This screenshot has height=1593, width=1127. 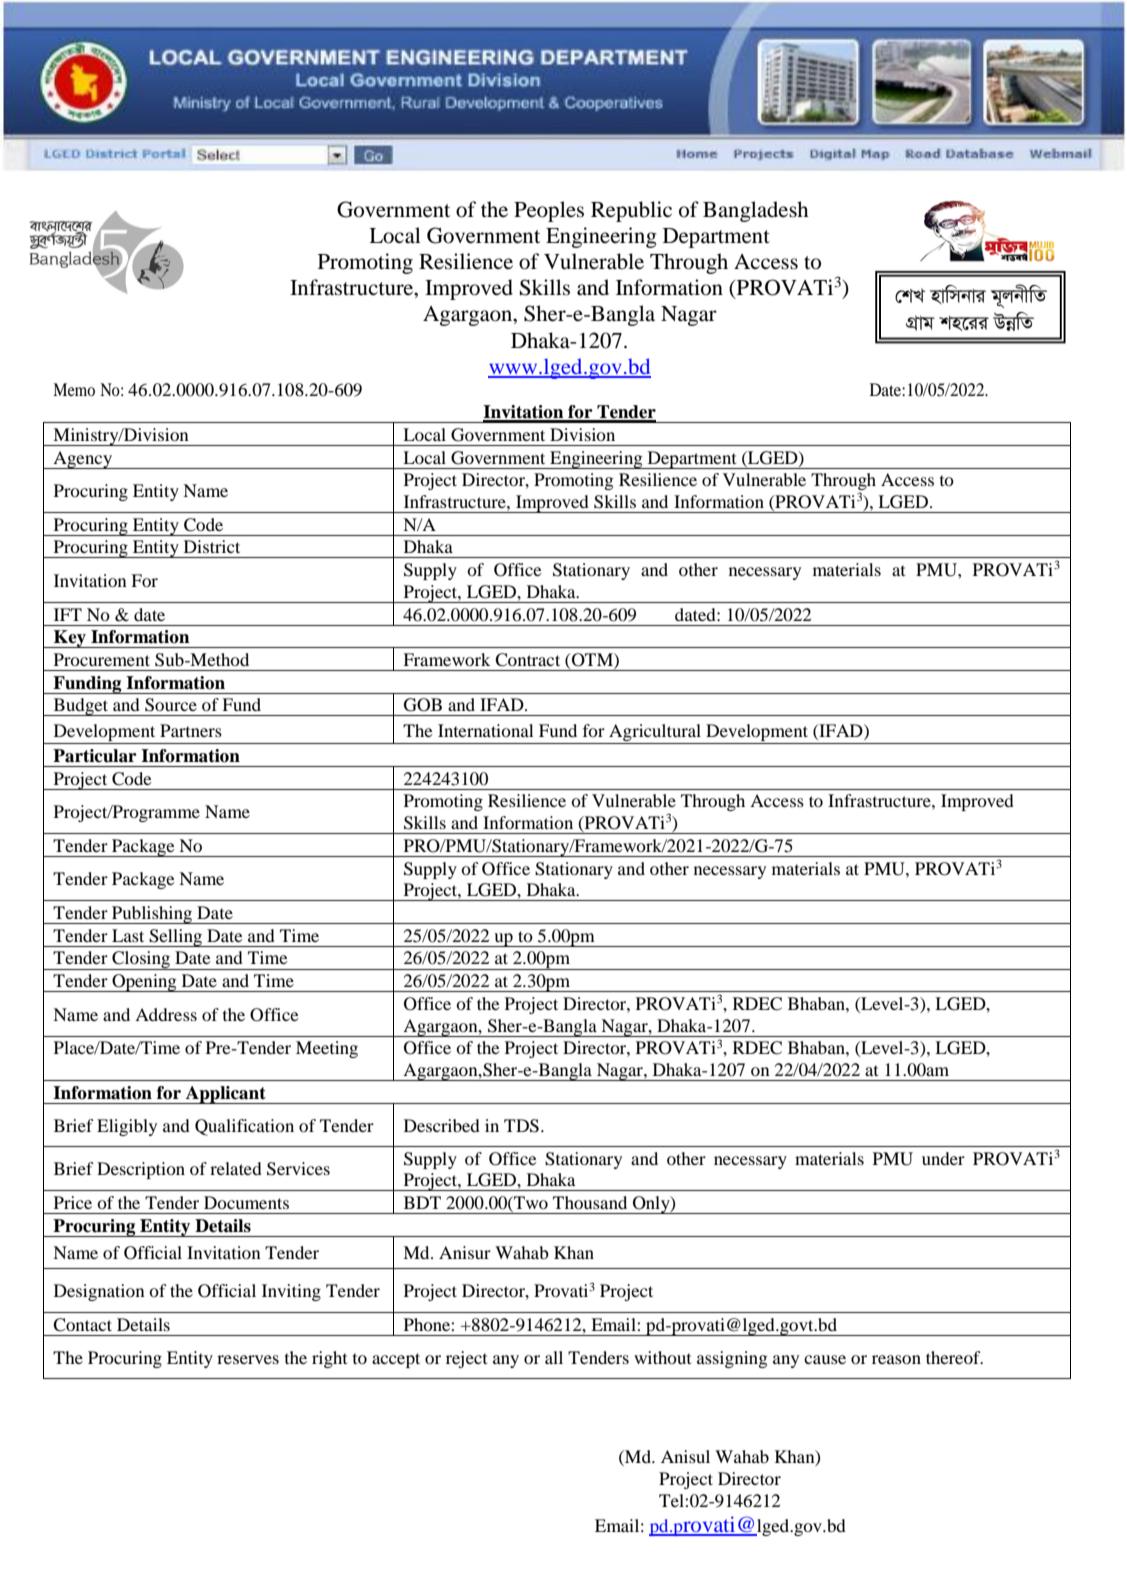 What do you see at coordinates (248, 1359) in the screenshot?
I see `reserves` at bounding box center [248, 1359].
